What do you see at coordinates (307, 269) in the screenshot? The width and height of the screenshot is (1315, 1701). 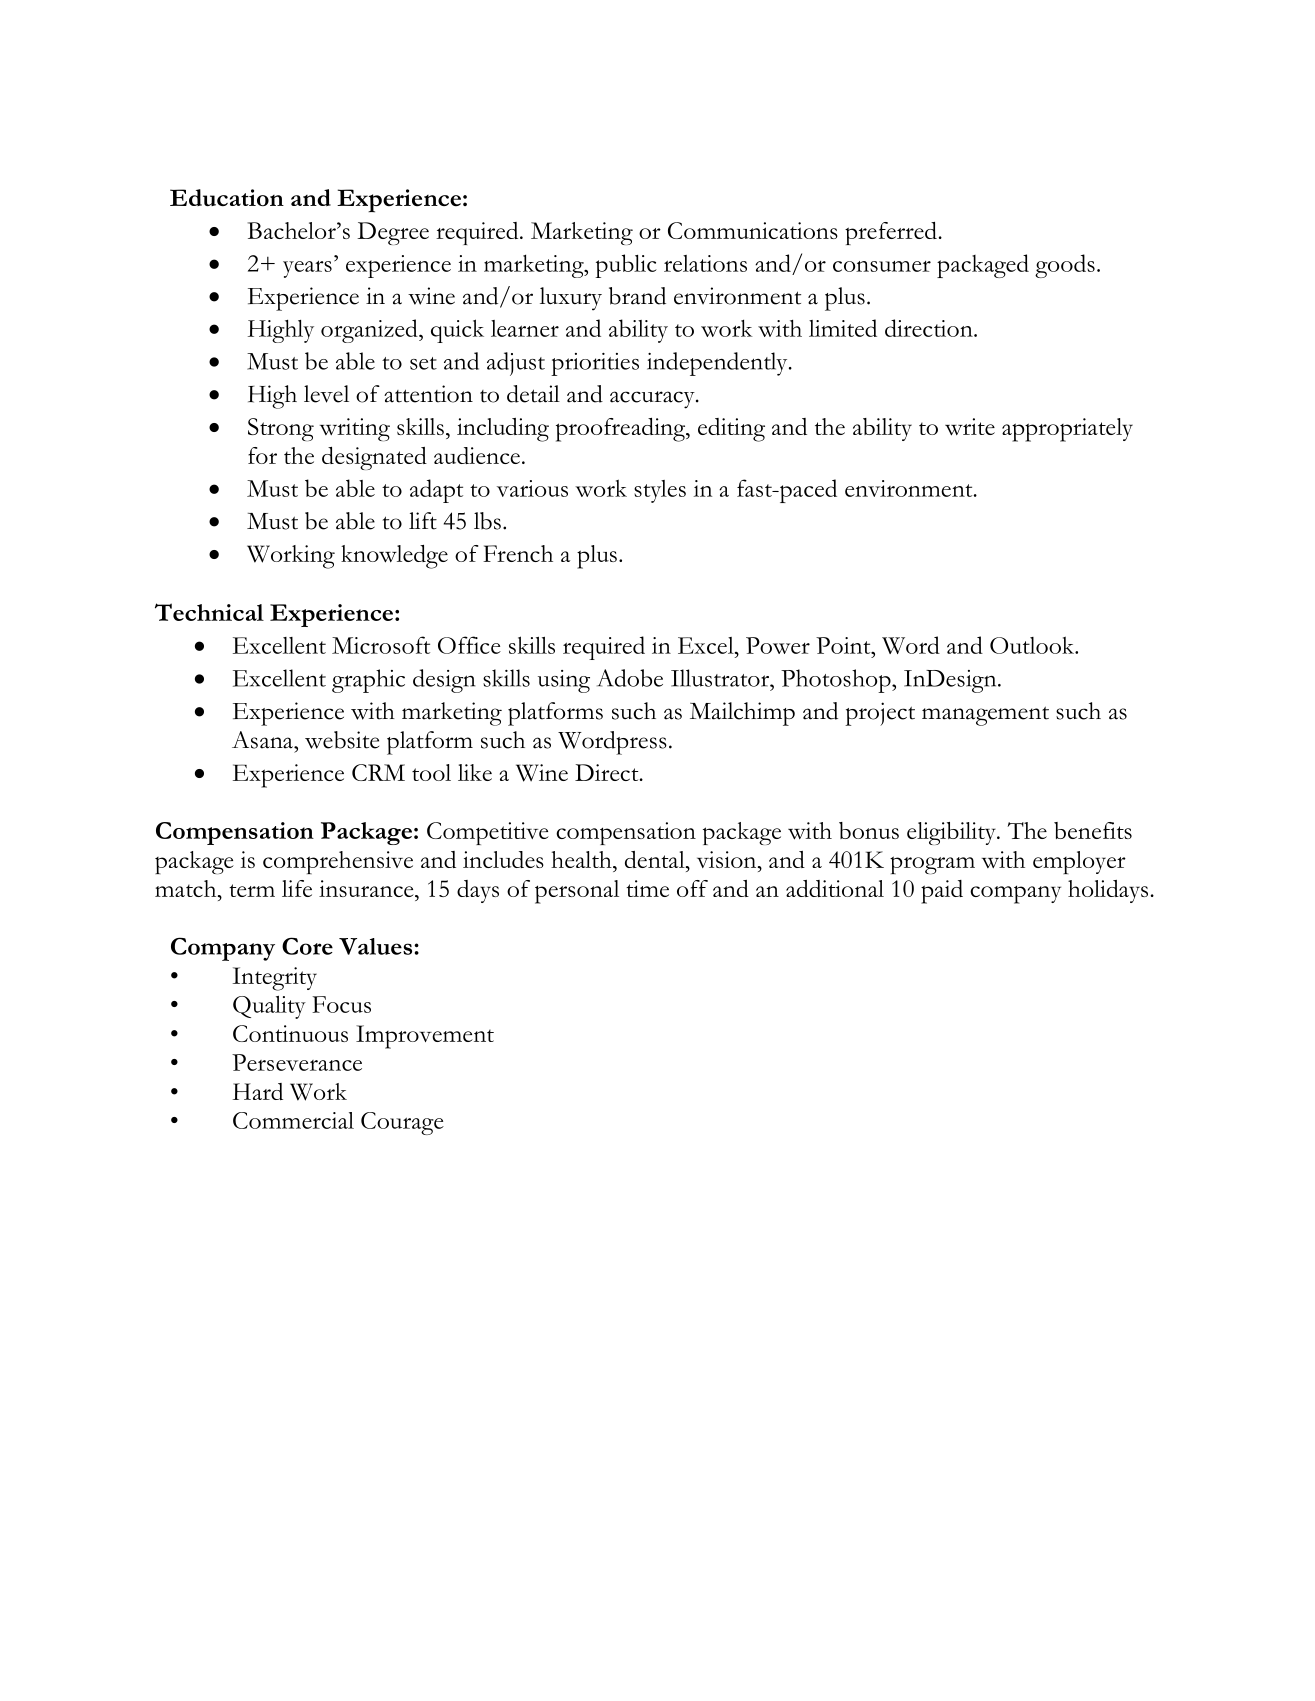 I see `years` at bounding box center [307, 269].
